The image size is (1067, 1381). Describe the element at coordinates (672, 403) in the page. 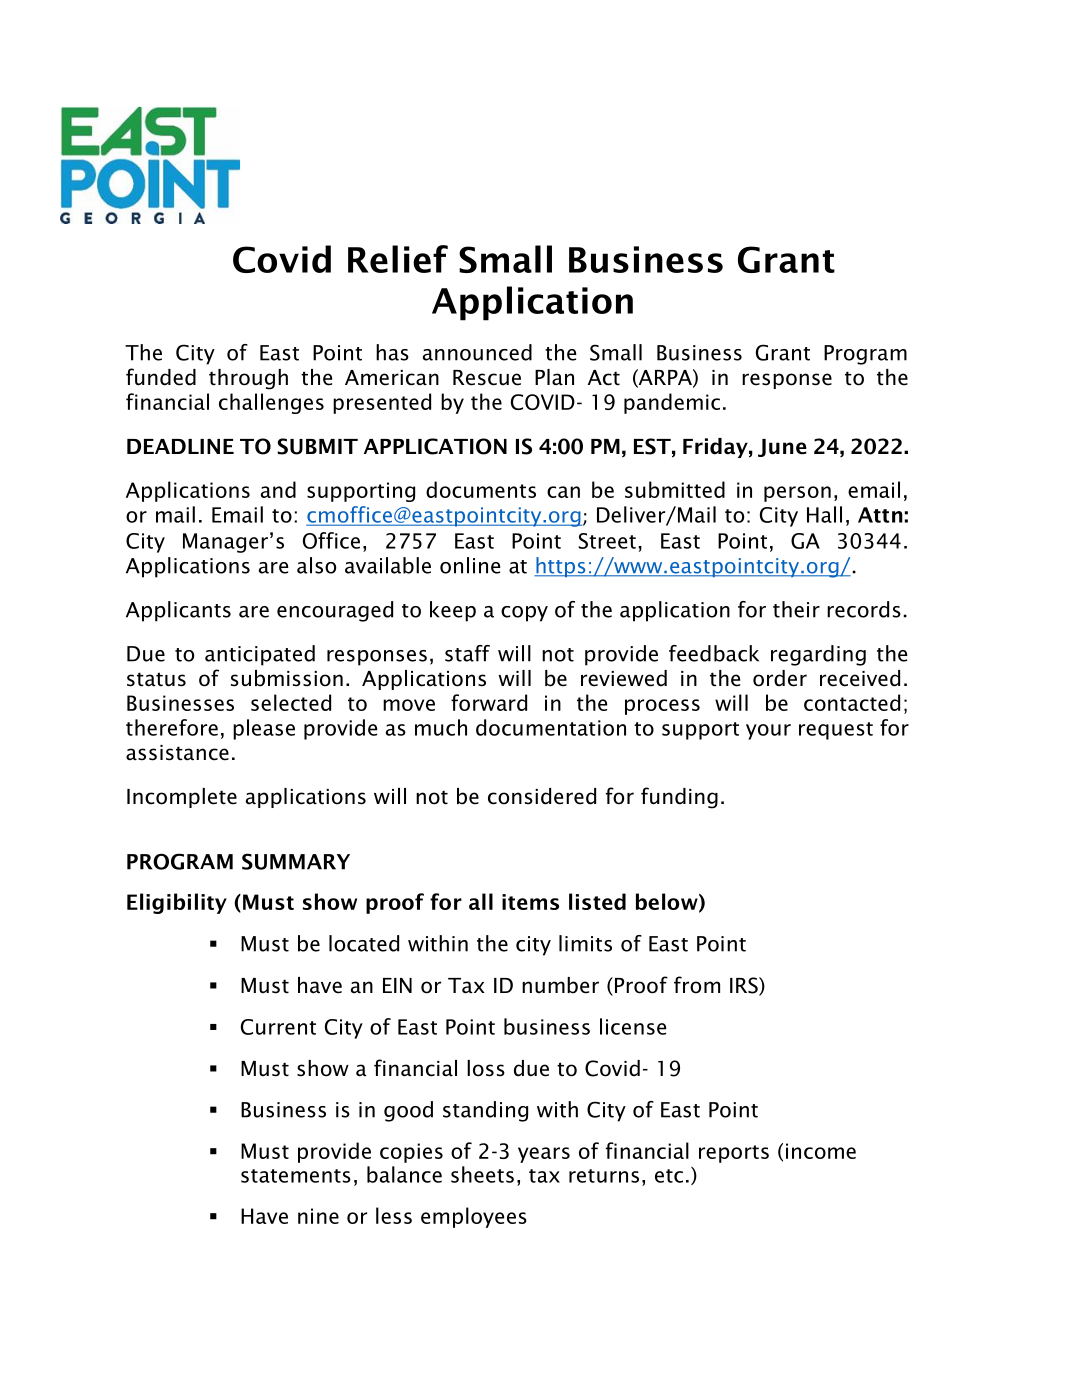

I see `pandemic` at that location.
